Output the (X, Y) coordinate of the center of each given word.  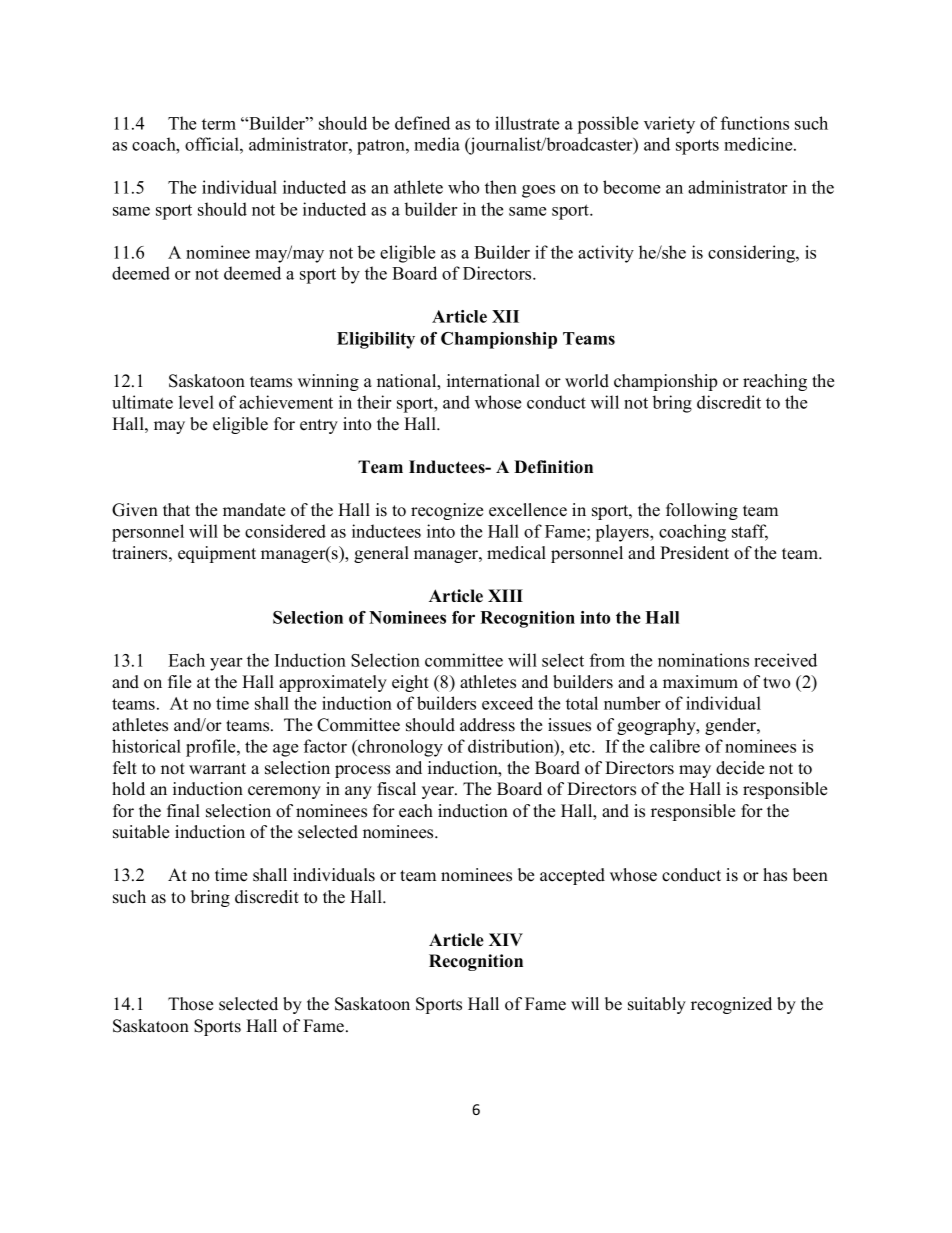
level (196, 402)
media (437, 144)
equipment (217, 554)
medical (516, 553)
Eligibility (376, 340)
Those (190, 1004)
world (587, 381)
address (487, 725)
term (219, 124)
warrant (217, 768)
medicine (759, 144)
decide (740, 768)
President (694, 553)
